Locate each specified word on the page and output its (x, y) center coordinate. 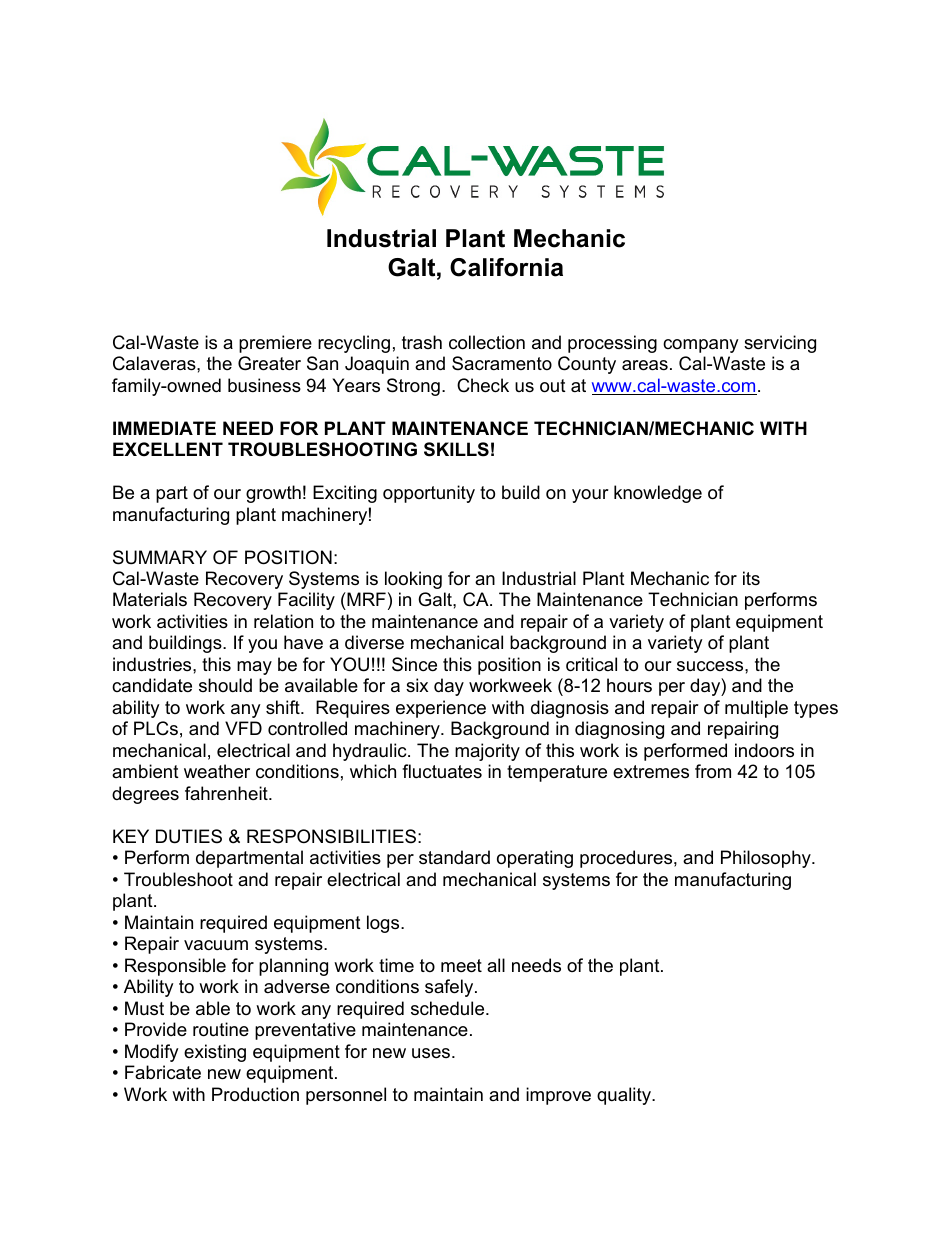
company (701, 346)
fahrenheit (227, 793)
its (751, 578)
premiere (275, 344)
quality (625, 1096)
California (506, 267)
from (713, 771)
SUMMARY (160, 557)
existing (215, 1053)
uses (432, 1053)
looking (413, 580)
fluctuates (442, 771)
